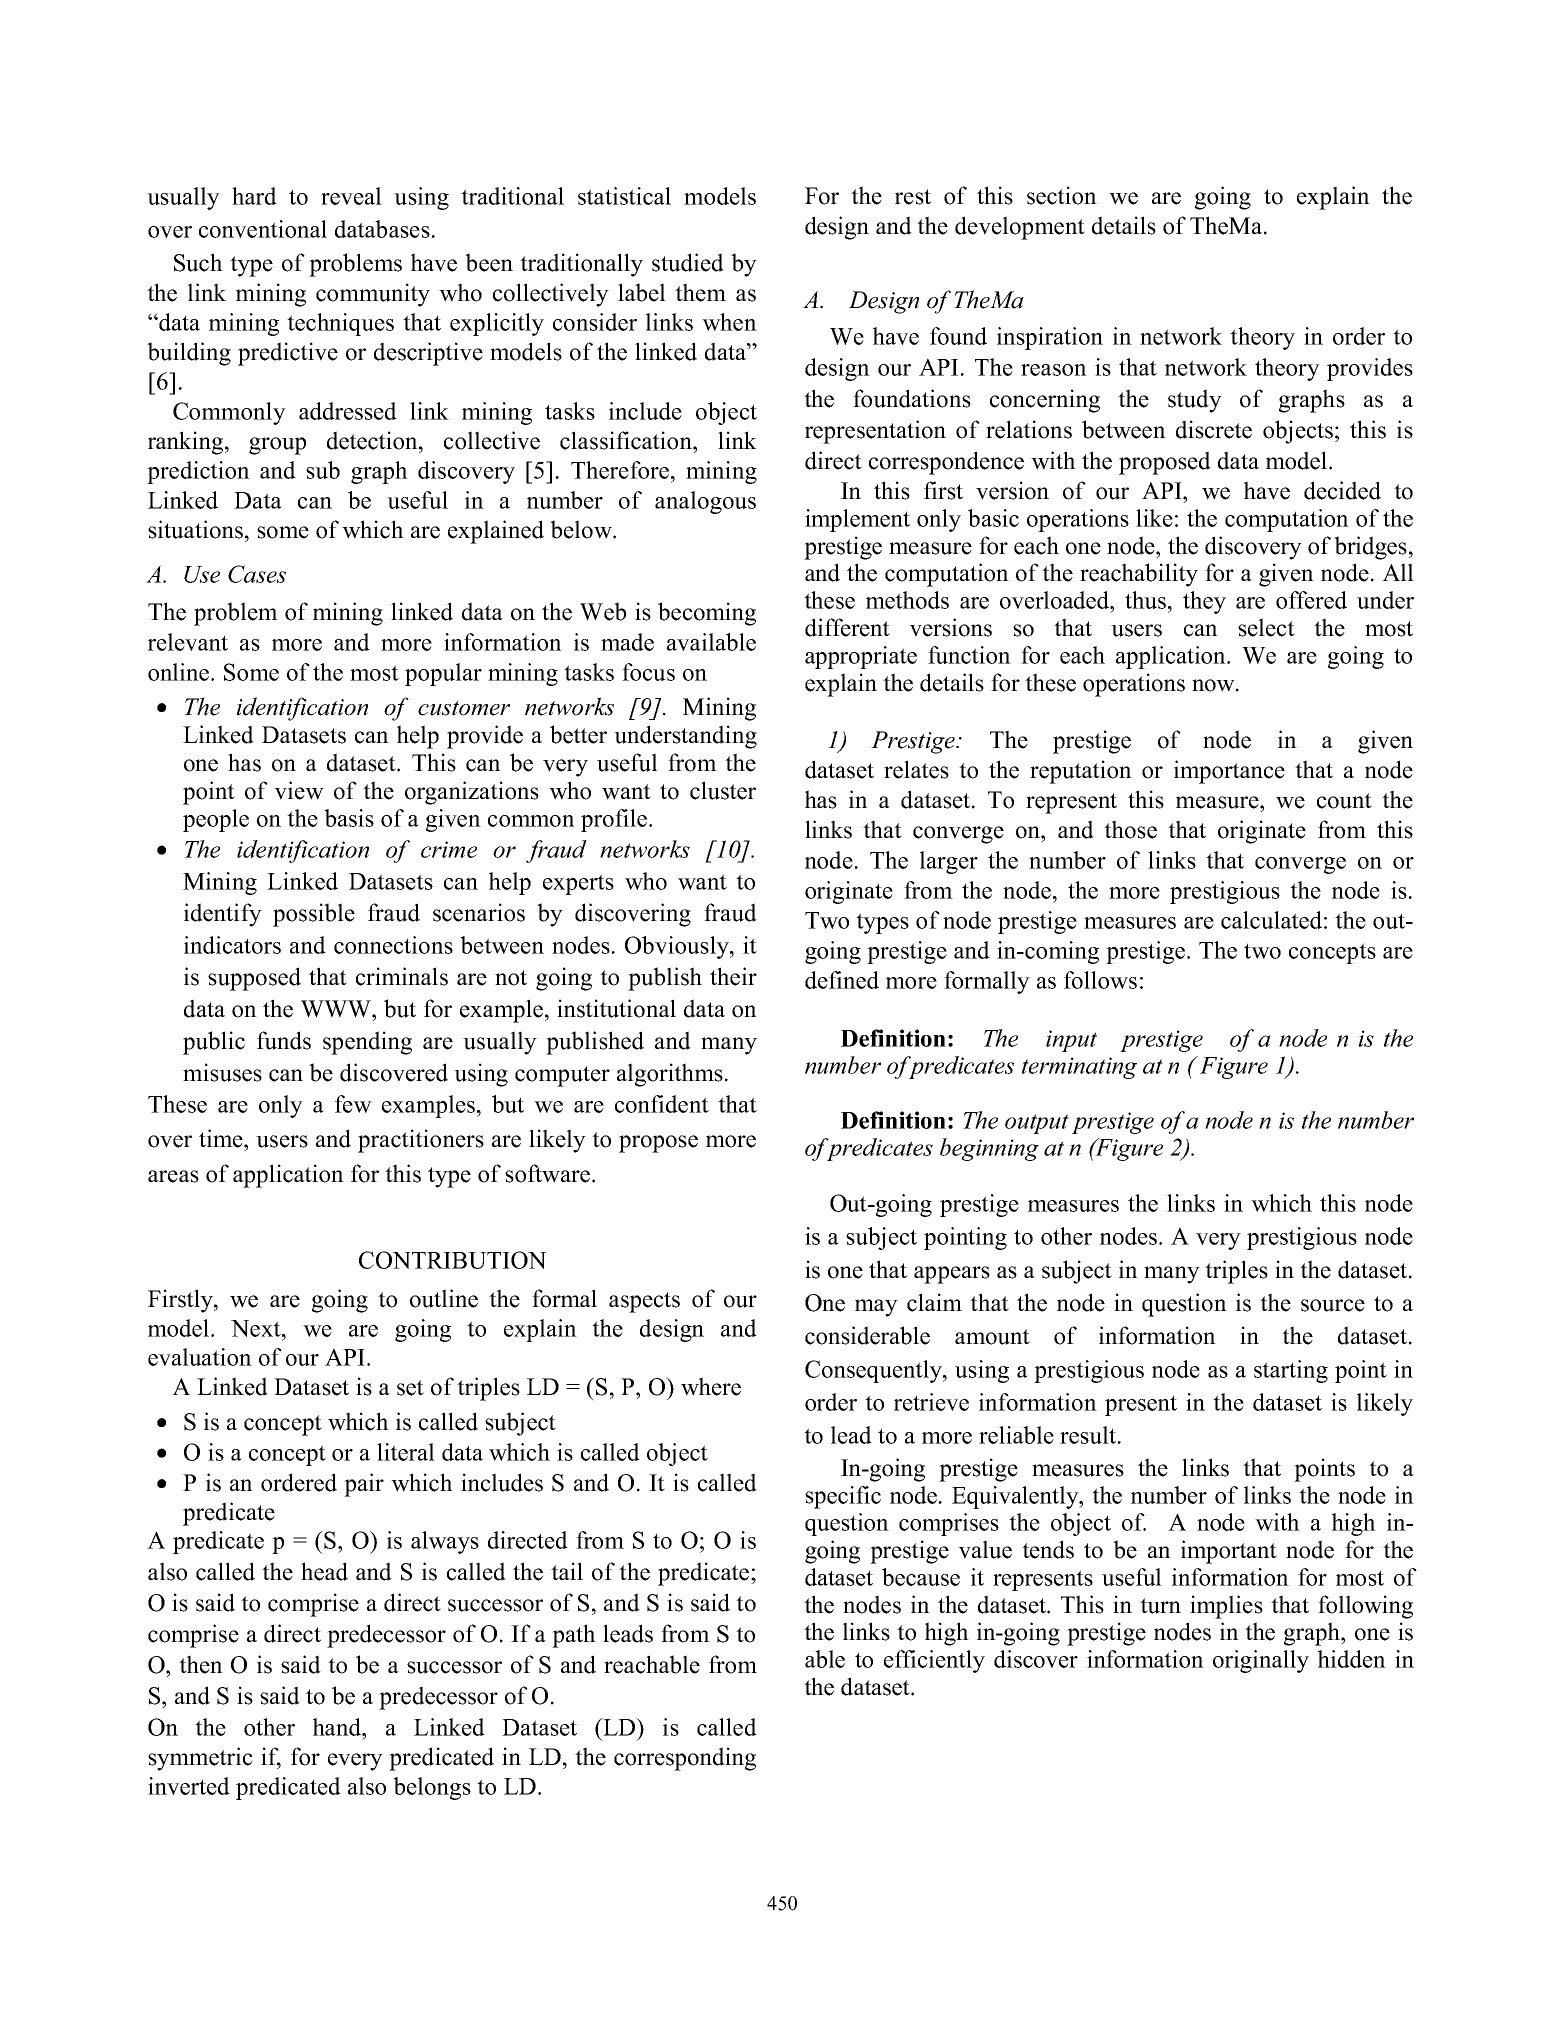  What do you see at coordinates (723, 790) in the screenshot?
I see `cluster` at bounding box center [723, 790].
